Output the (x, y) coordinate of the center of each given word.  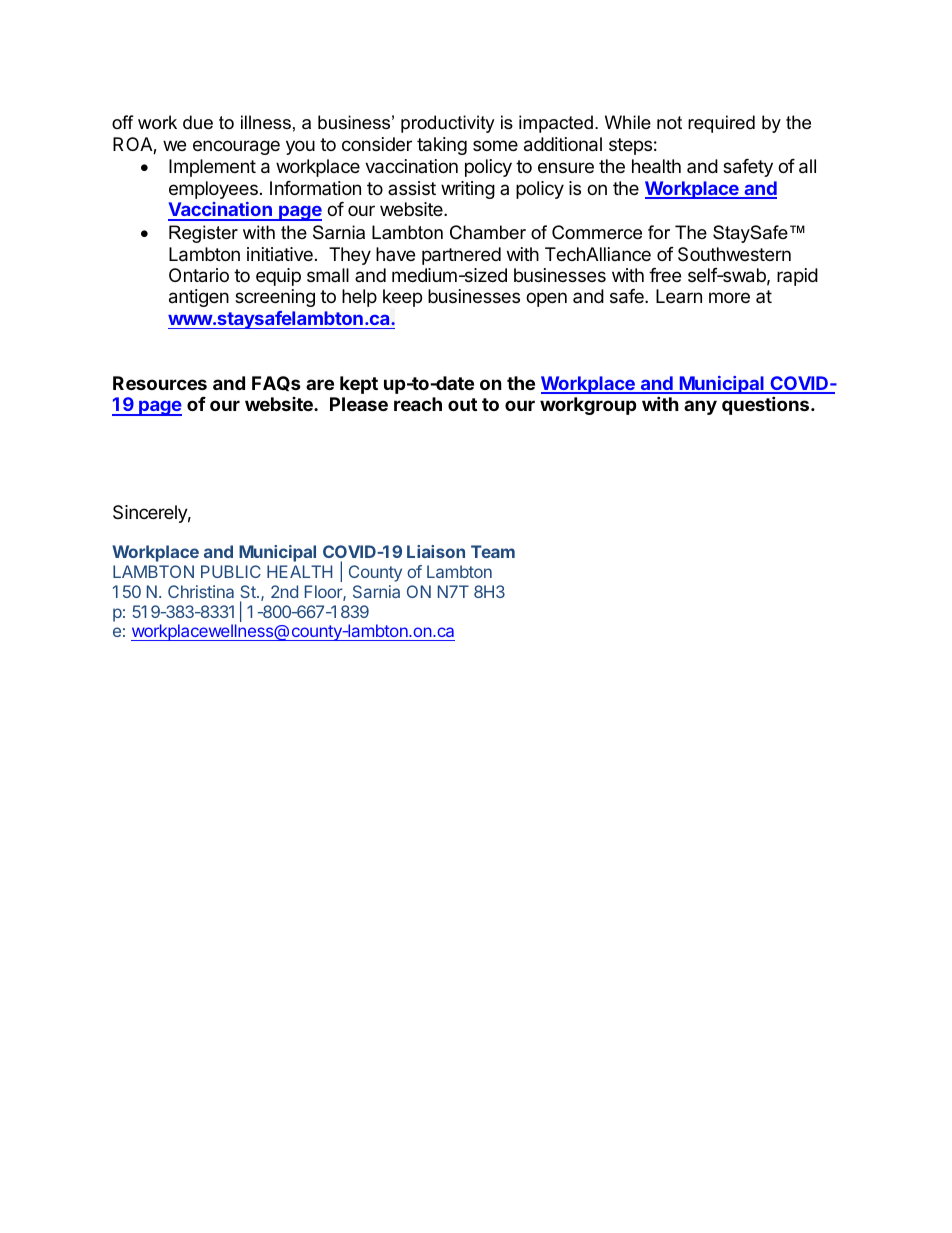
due (198, 122)
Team (493, 551)
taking (442, 146)
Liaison (436, 551)
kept (359, 385)
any (700, 407)
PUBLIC (231, 571)
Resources (160, 383)
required (721, 124)
